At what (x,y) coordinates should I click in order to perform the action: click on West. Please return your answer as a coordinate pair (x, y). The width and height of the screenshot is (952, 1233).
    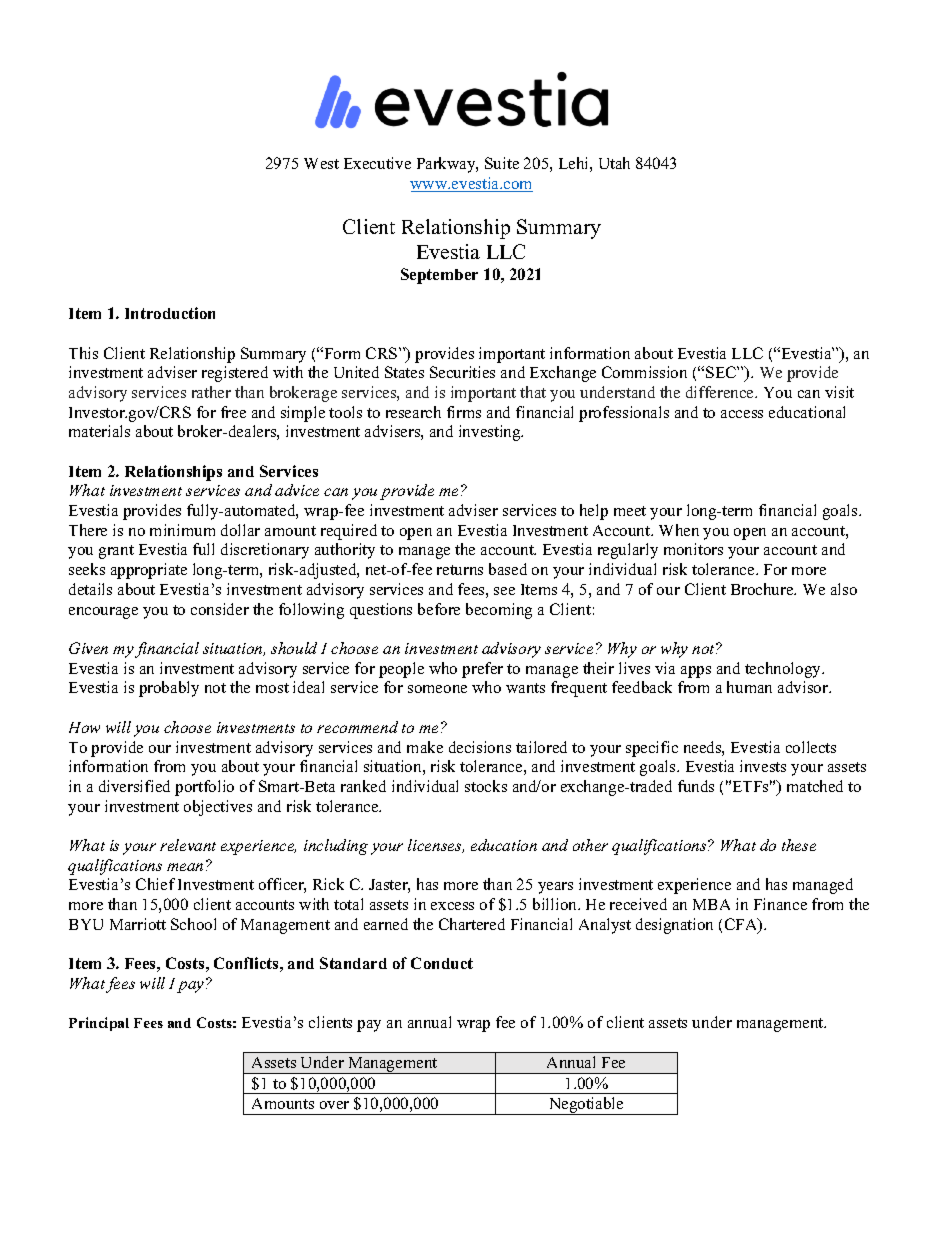
    Looking at the image, I should click on (321, 163).
